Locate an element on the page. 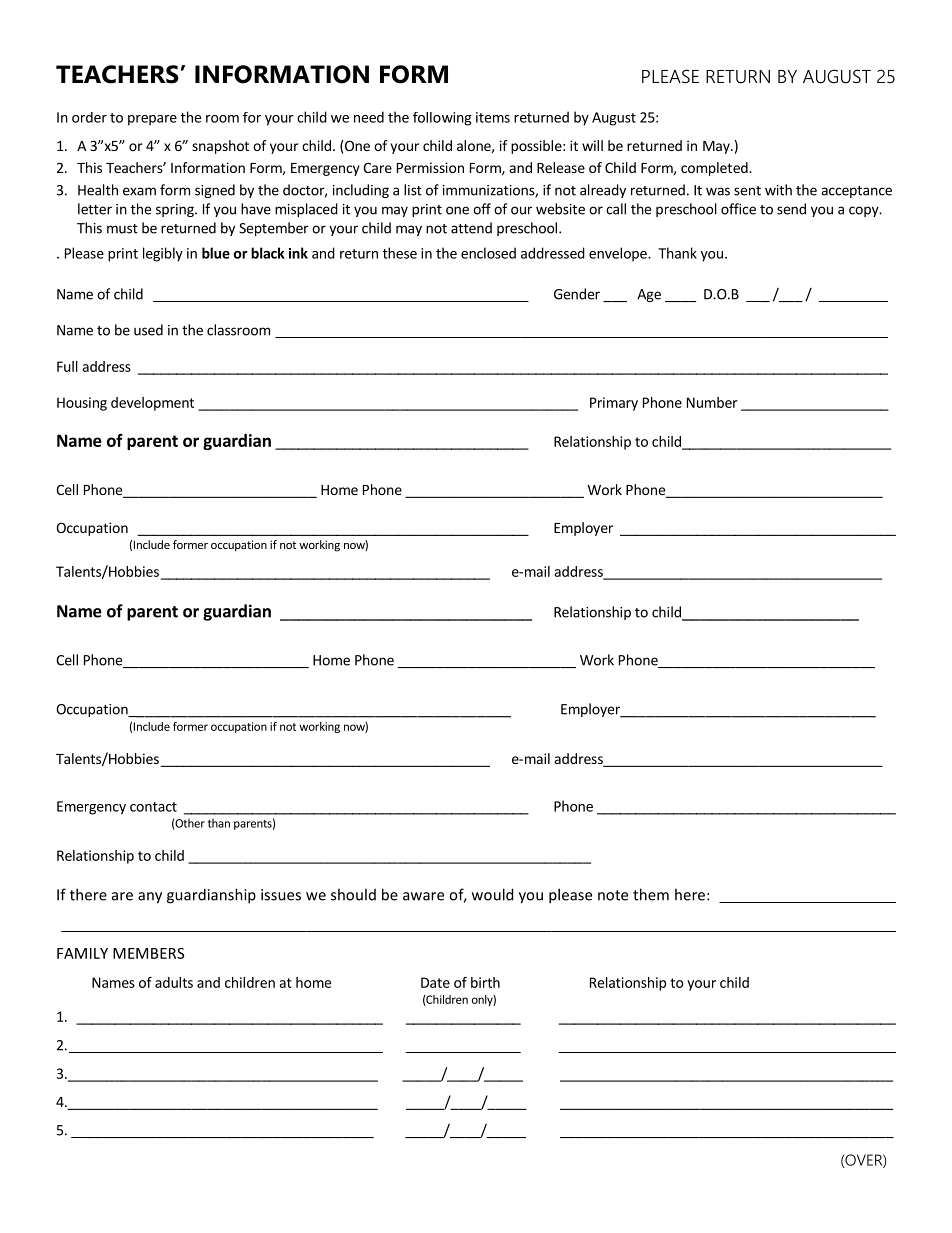 The width and height of the image is (952, 1233). MEMBERS is located at coordinates (148, 953).
